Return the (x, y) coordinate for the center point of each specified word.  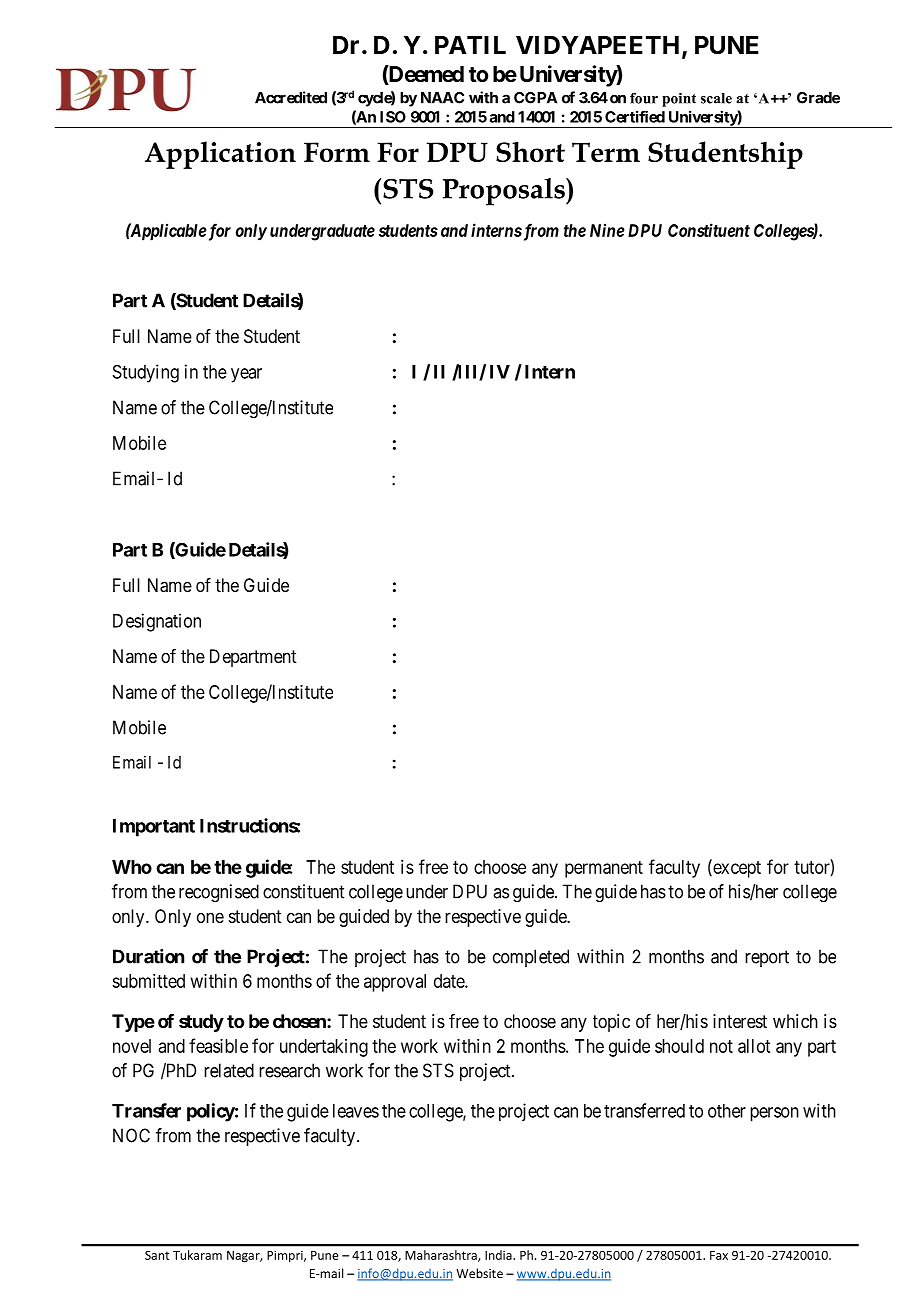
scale (716, 98)
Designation (157, 622)
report (767, 958)
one (210, 917)
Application (220, 155)
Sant (157, 1255)
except (736, 869)
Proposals (505, 192)
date (450, 981)
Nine (607, 230)
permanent (604, 869)
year (246, 375)
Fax (719, 1255)
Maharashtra (442, 1256)
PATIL (470, 45)
